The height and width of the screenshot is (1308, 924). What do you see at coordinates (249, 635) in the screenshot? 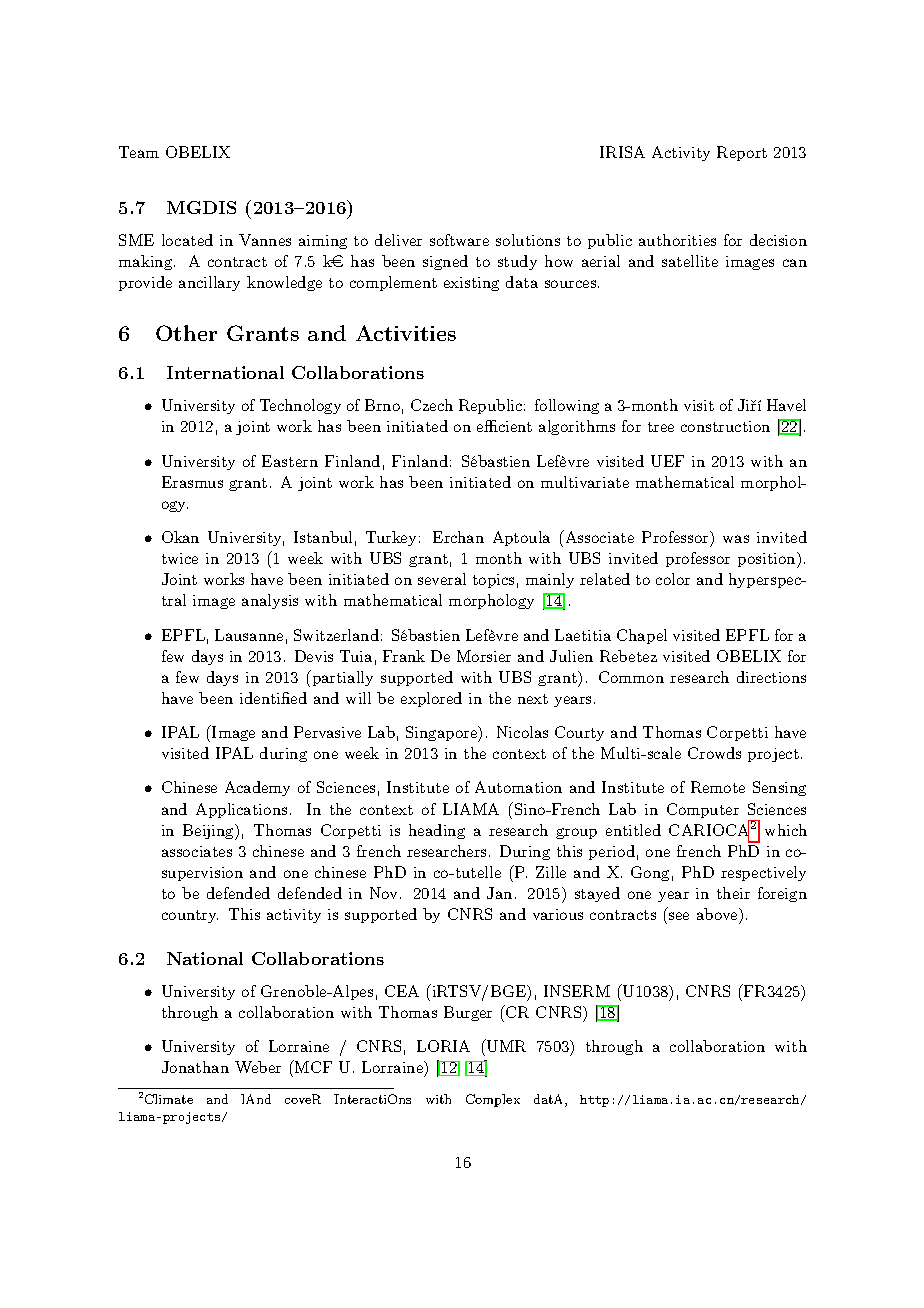
I see `Lausanne` at bounding box center [249, 635].
